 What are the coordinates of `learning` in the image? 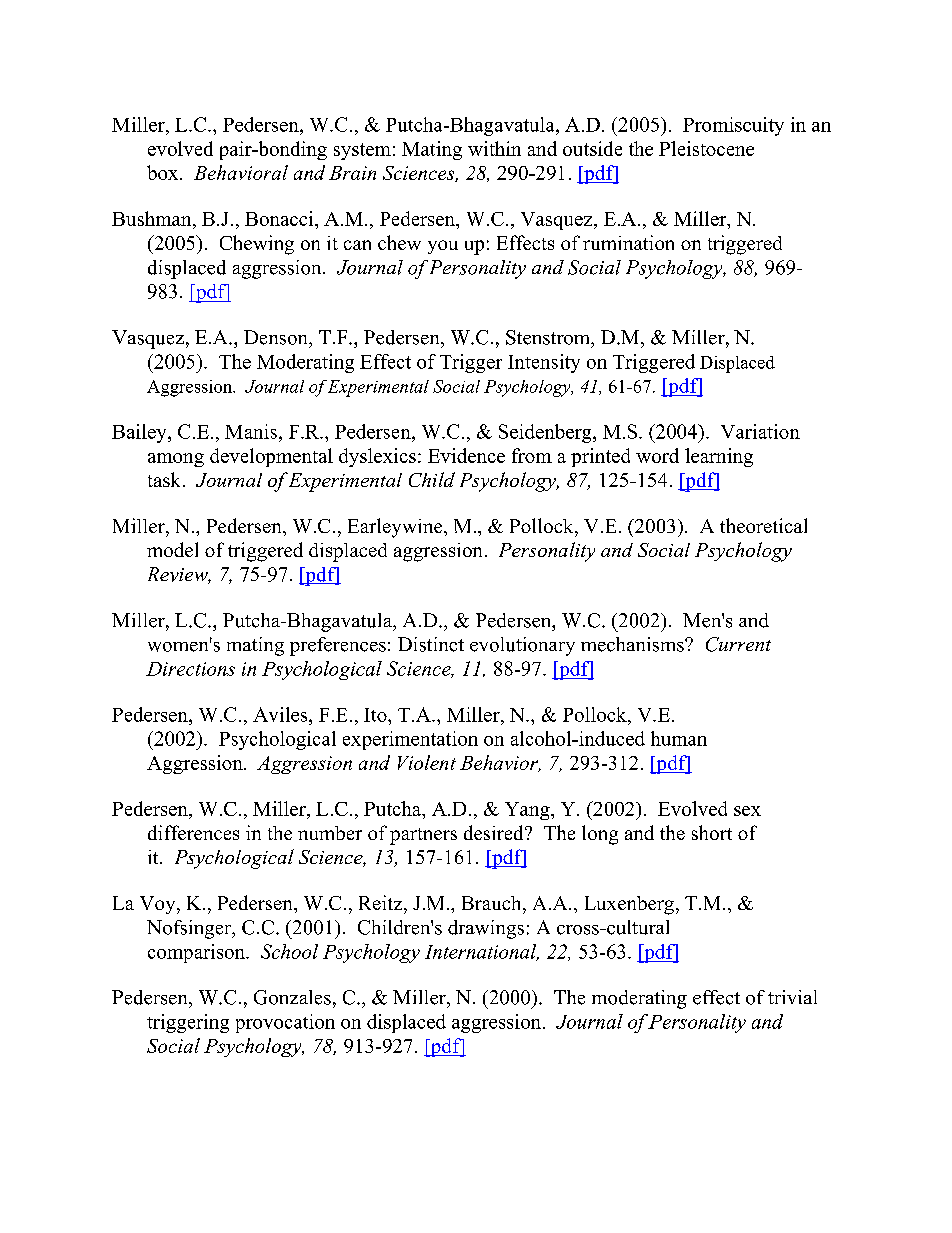 It's located at (719, 457).
